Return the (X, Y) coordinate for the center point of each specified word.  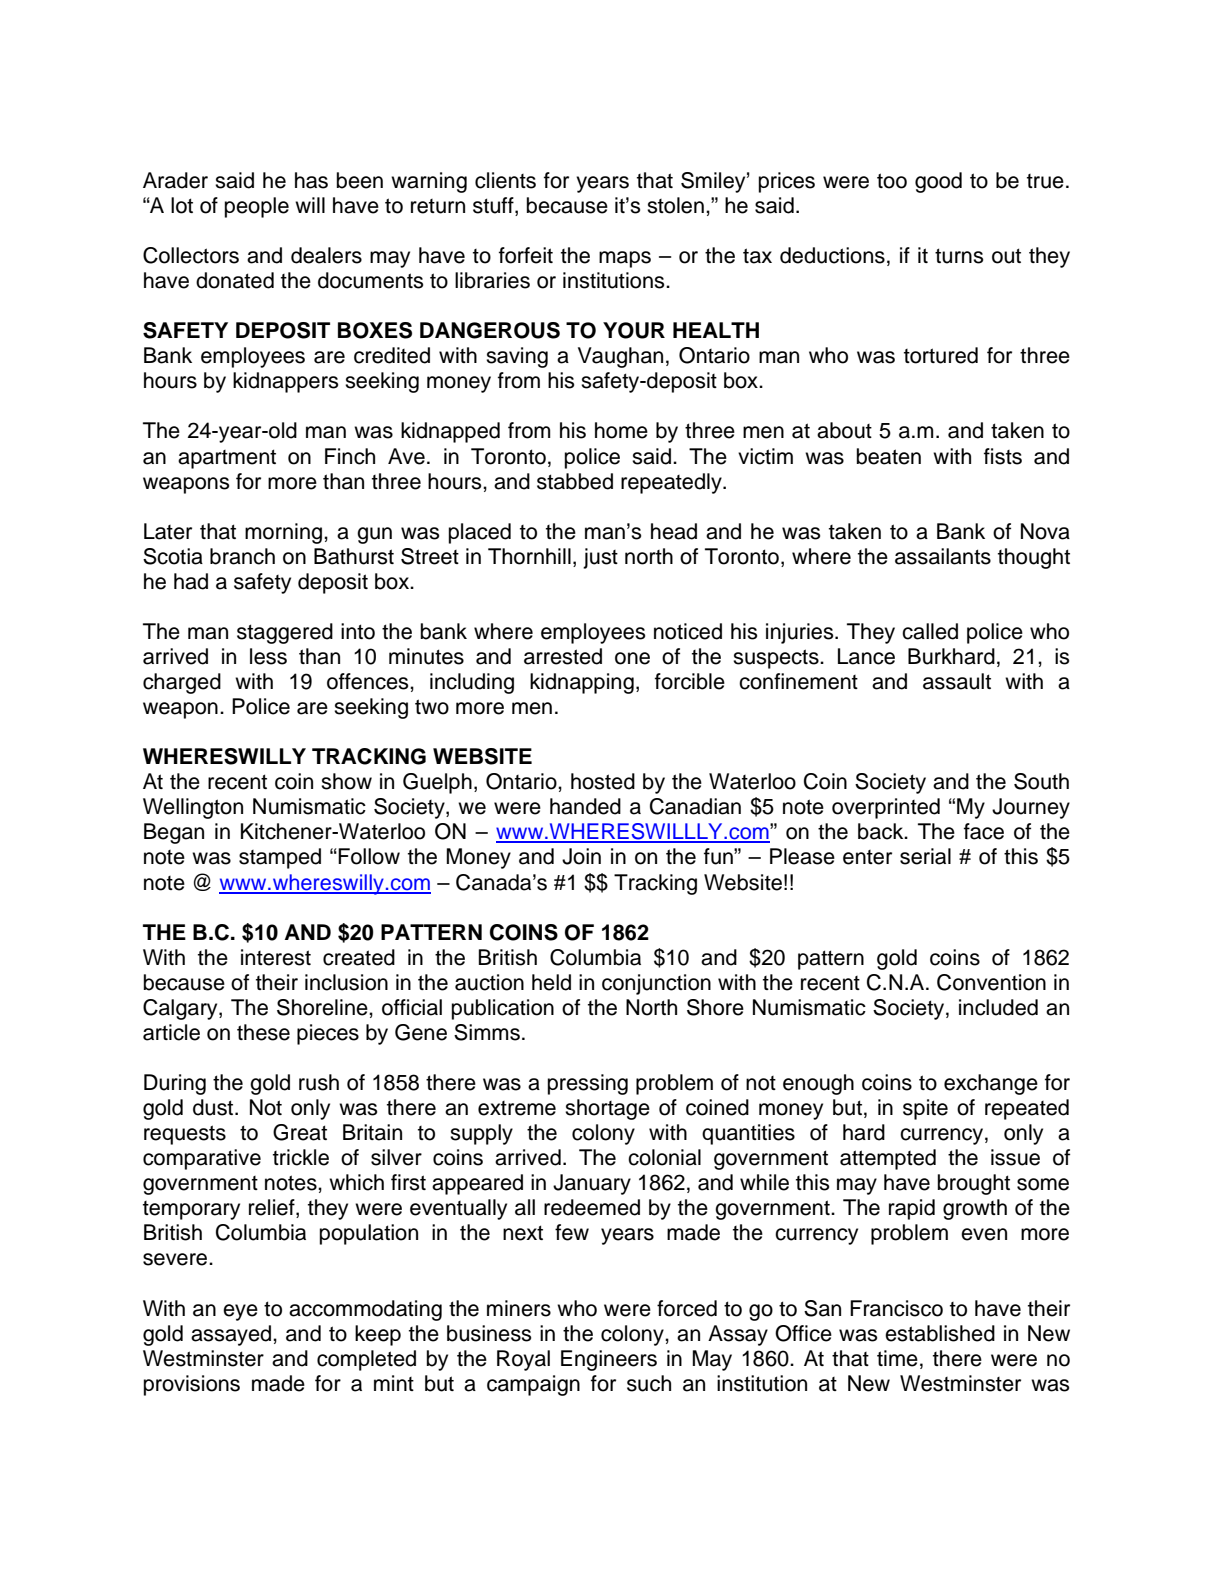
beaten (889, 456)
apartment (227, 459)
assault (957, 681)
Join (581, 856)
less (268, 656)
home (621, 430)
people (257, 207)
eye (240, 1312)
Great (300, 1132)
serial (925, 856)
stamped (280, 858)
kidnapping (582, 683)
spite (925, 1109)
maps (625, 259)
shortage (607, 1109)
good (938, 182)
